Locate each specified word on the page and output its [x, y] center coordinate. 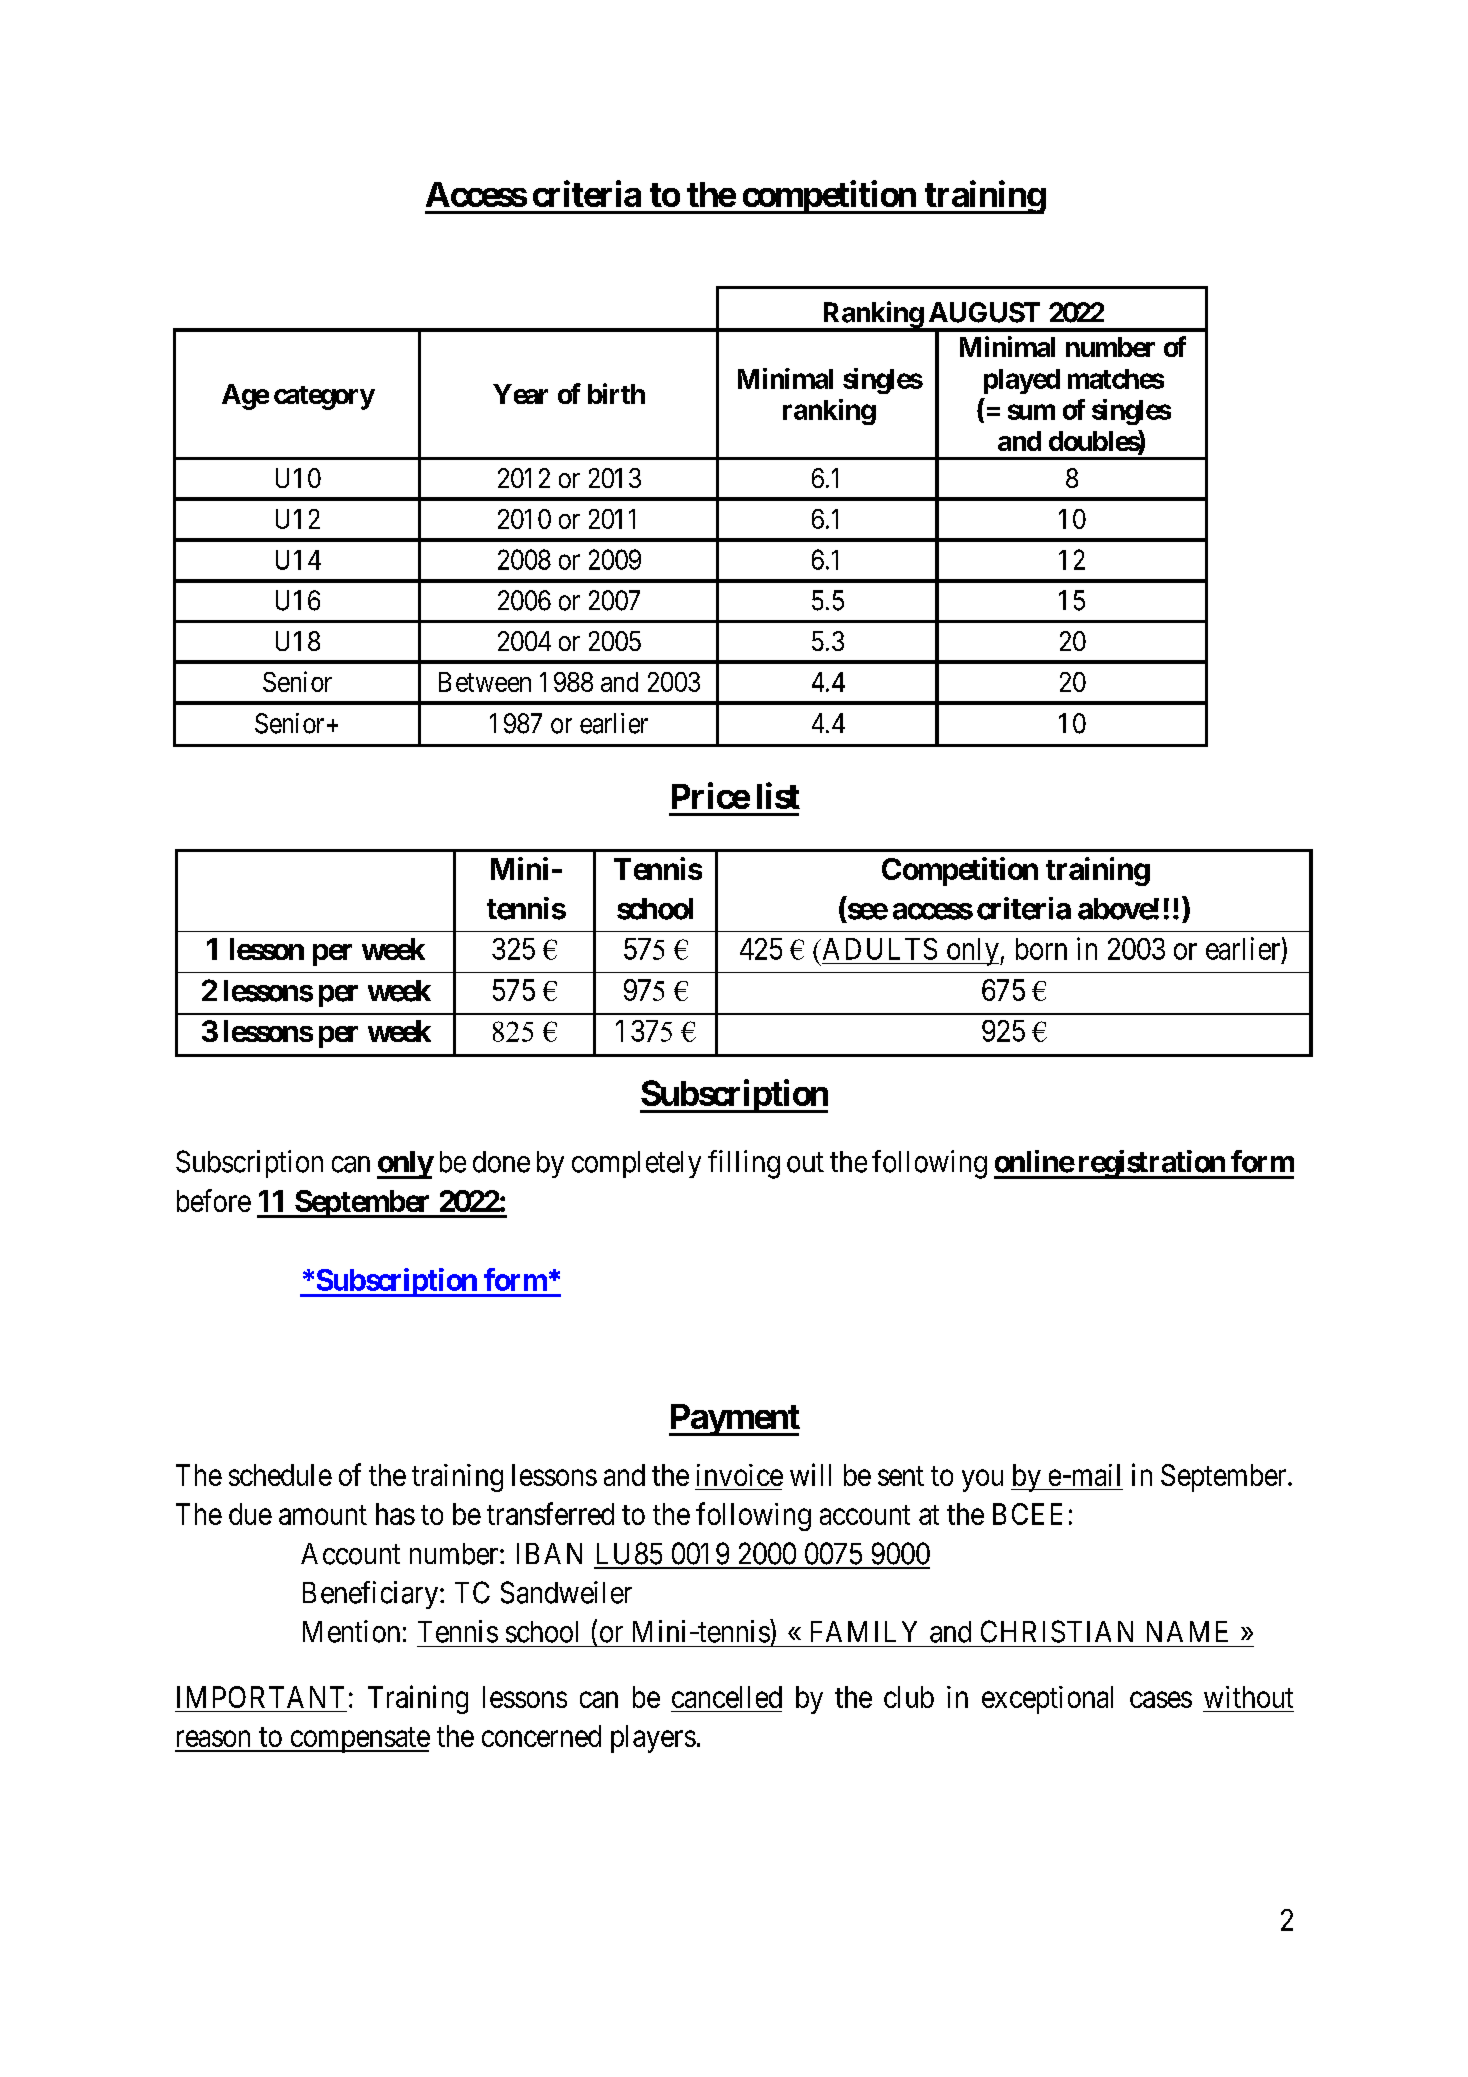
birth [616, 393]
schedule [280, 1475]
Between [485, 682]
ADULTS [878, 949]
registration [1151, 1164]
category [324, 398]
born [1041, 949]
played [1022, 381]
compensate [359, 1740]
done [501, 1162]
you [982, 1481]
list [778, 795]
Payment [734, 1420]
